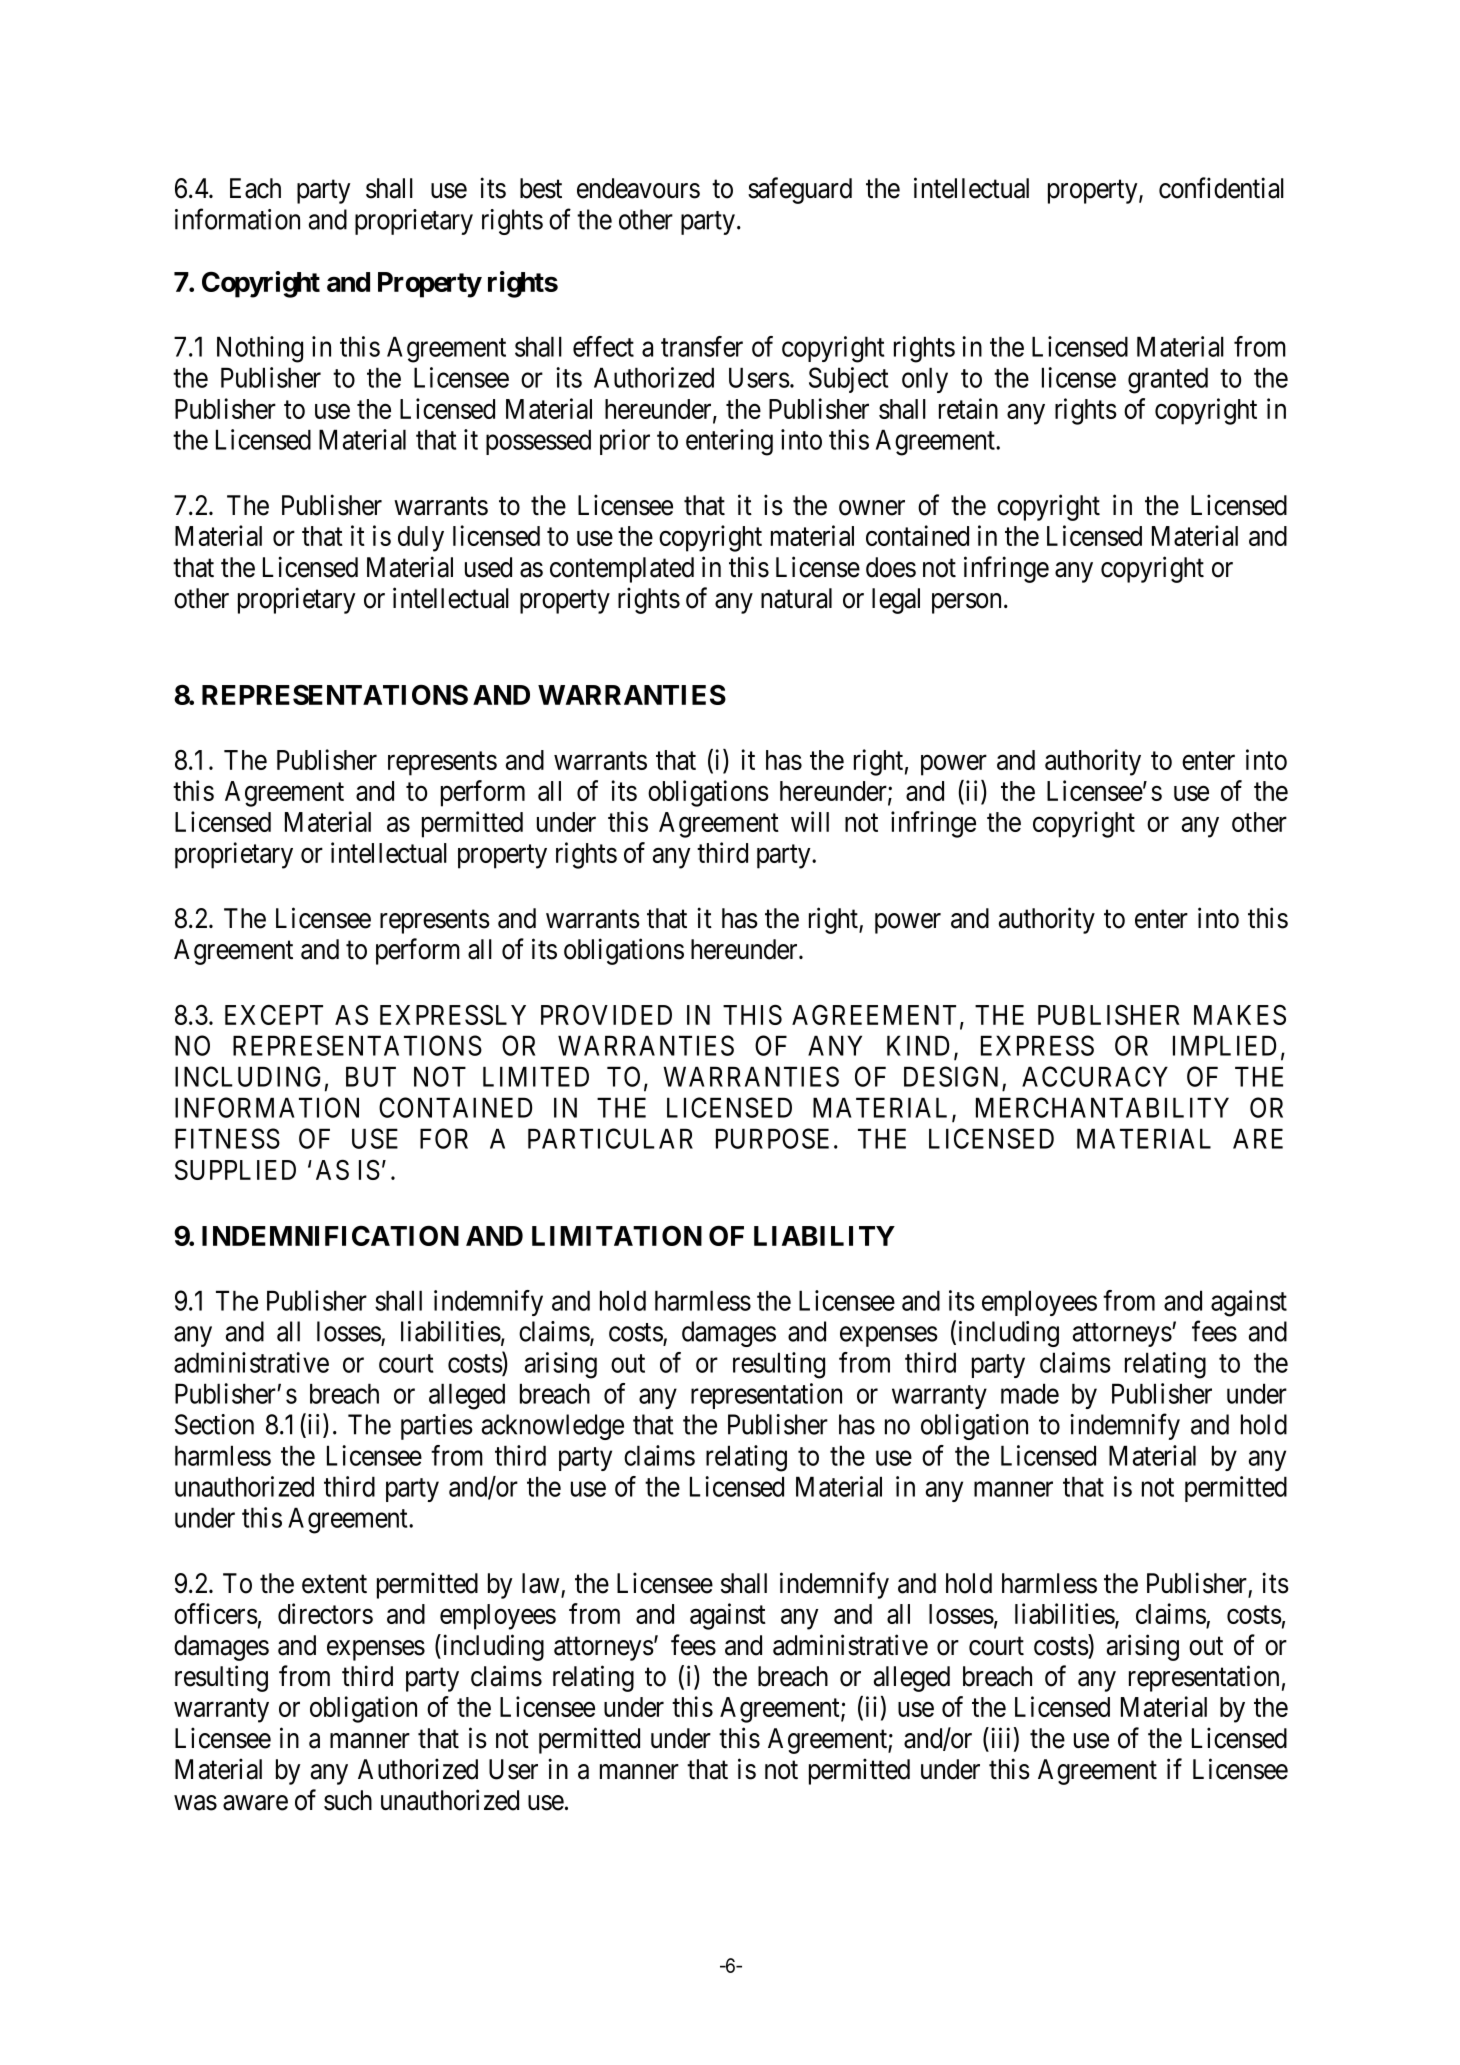 The width and height of the screenshot is (1460, 2065). I want to click on such, so click(348, 1800).
